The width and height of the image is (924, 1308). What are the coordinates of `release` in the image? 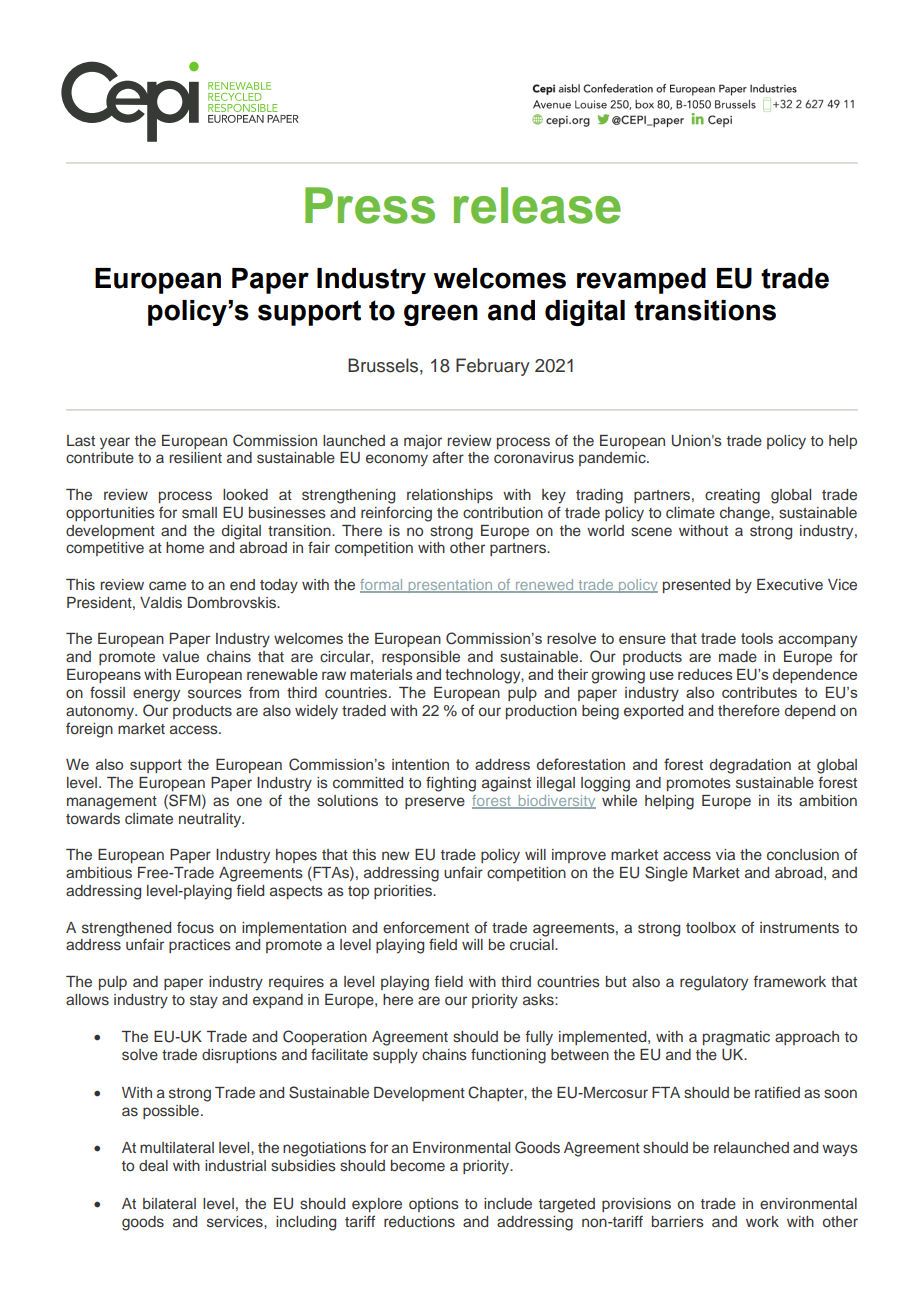 It's located at (537, 205).
